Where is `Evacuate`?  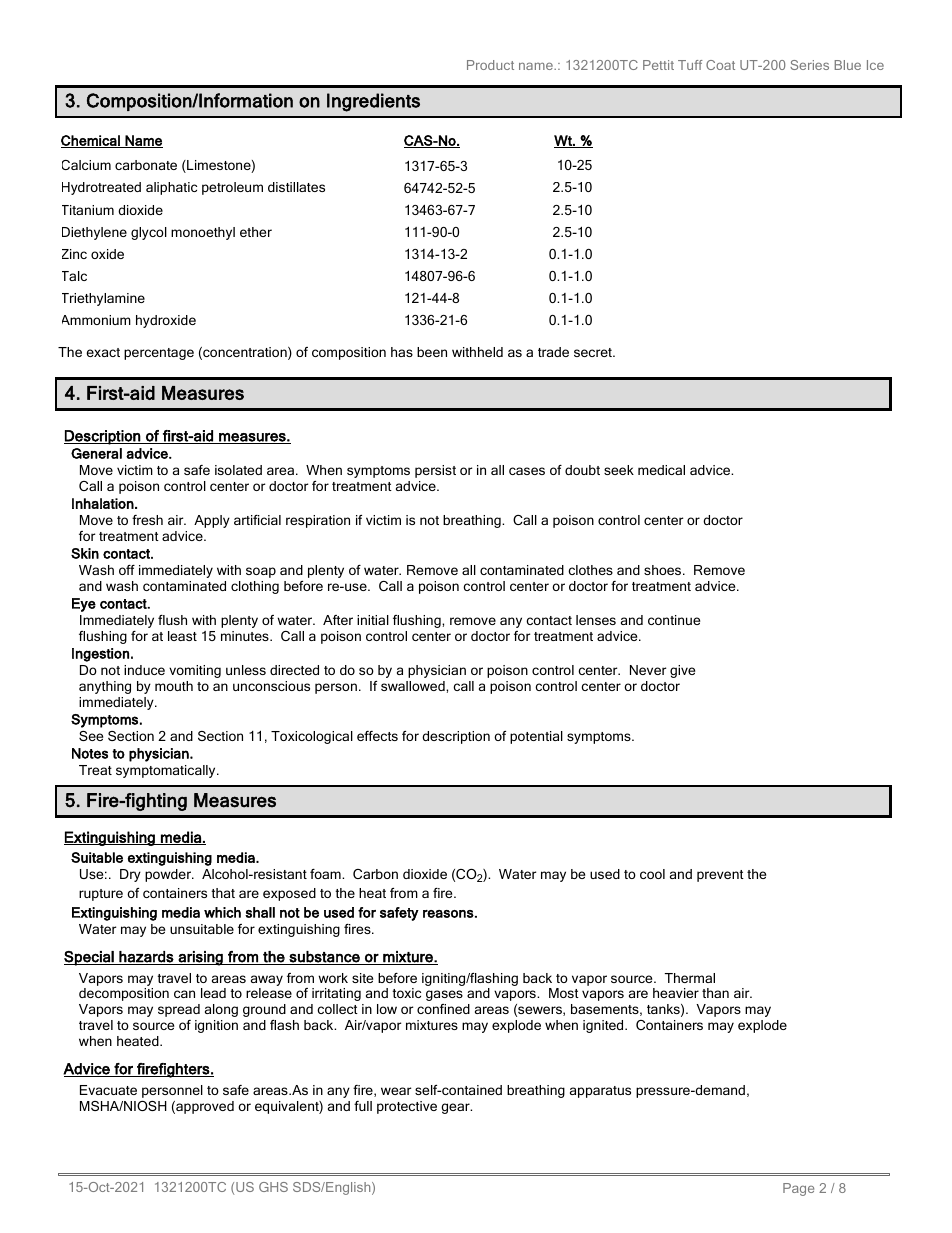
Evacuate is located at coordinates (108, 1090).
